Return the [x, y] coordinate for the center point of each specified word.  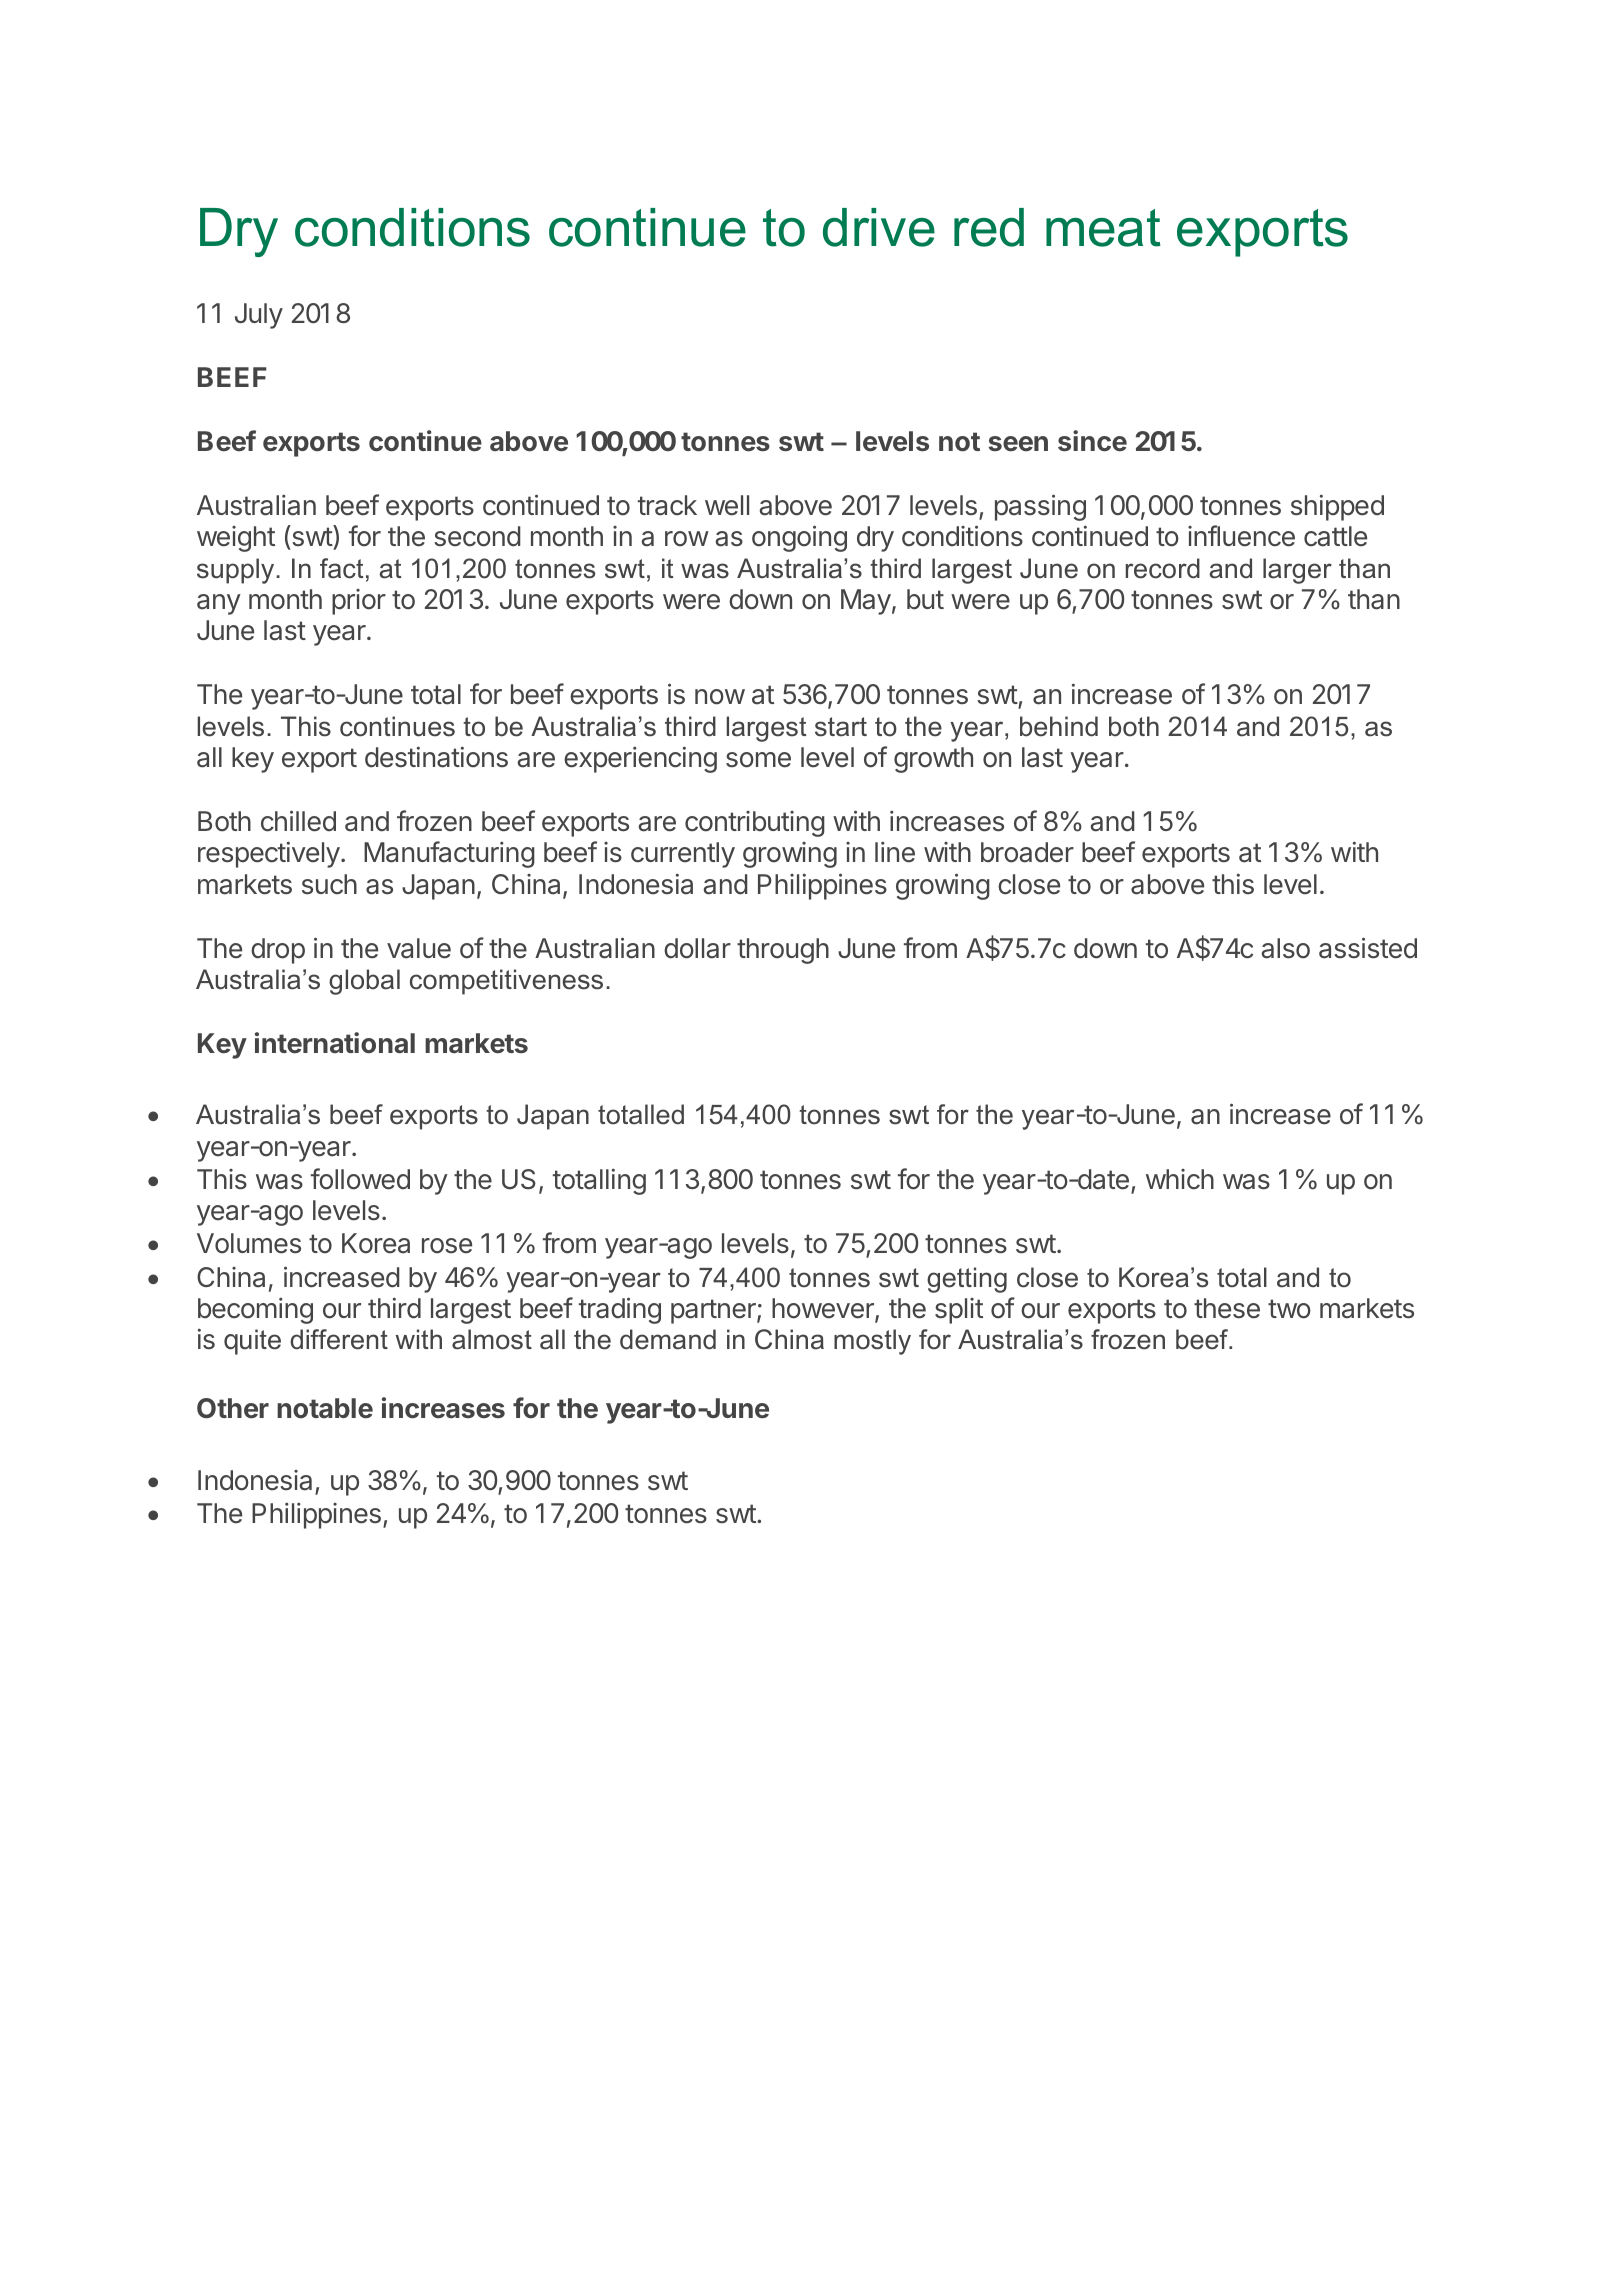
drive [879, 227]
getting [967, 1280]
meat [1103, 228]
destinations [436, 757]
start [841, 727]
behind [1059, 726]
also [1285, 948]
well [727, 505]
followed [360, 1179]
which [1180, 1179]
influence [1241, 536]
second [477, 536]
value [419, 948]
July [259, 316]
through [783, 951]
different [339, 1339]
